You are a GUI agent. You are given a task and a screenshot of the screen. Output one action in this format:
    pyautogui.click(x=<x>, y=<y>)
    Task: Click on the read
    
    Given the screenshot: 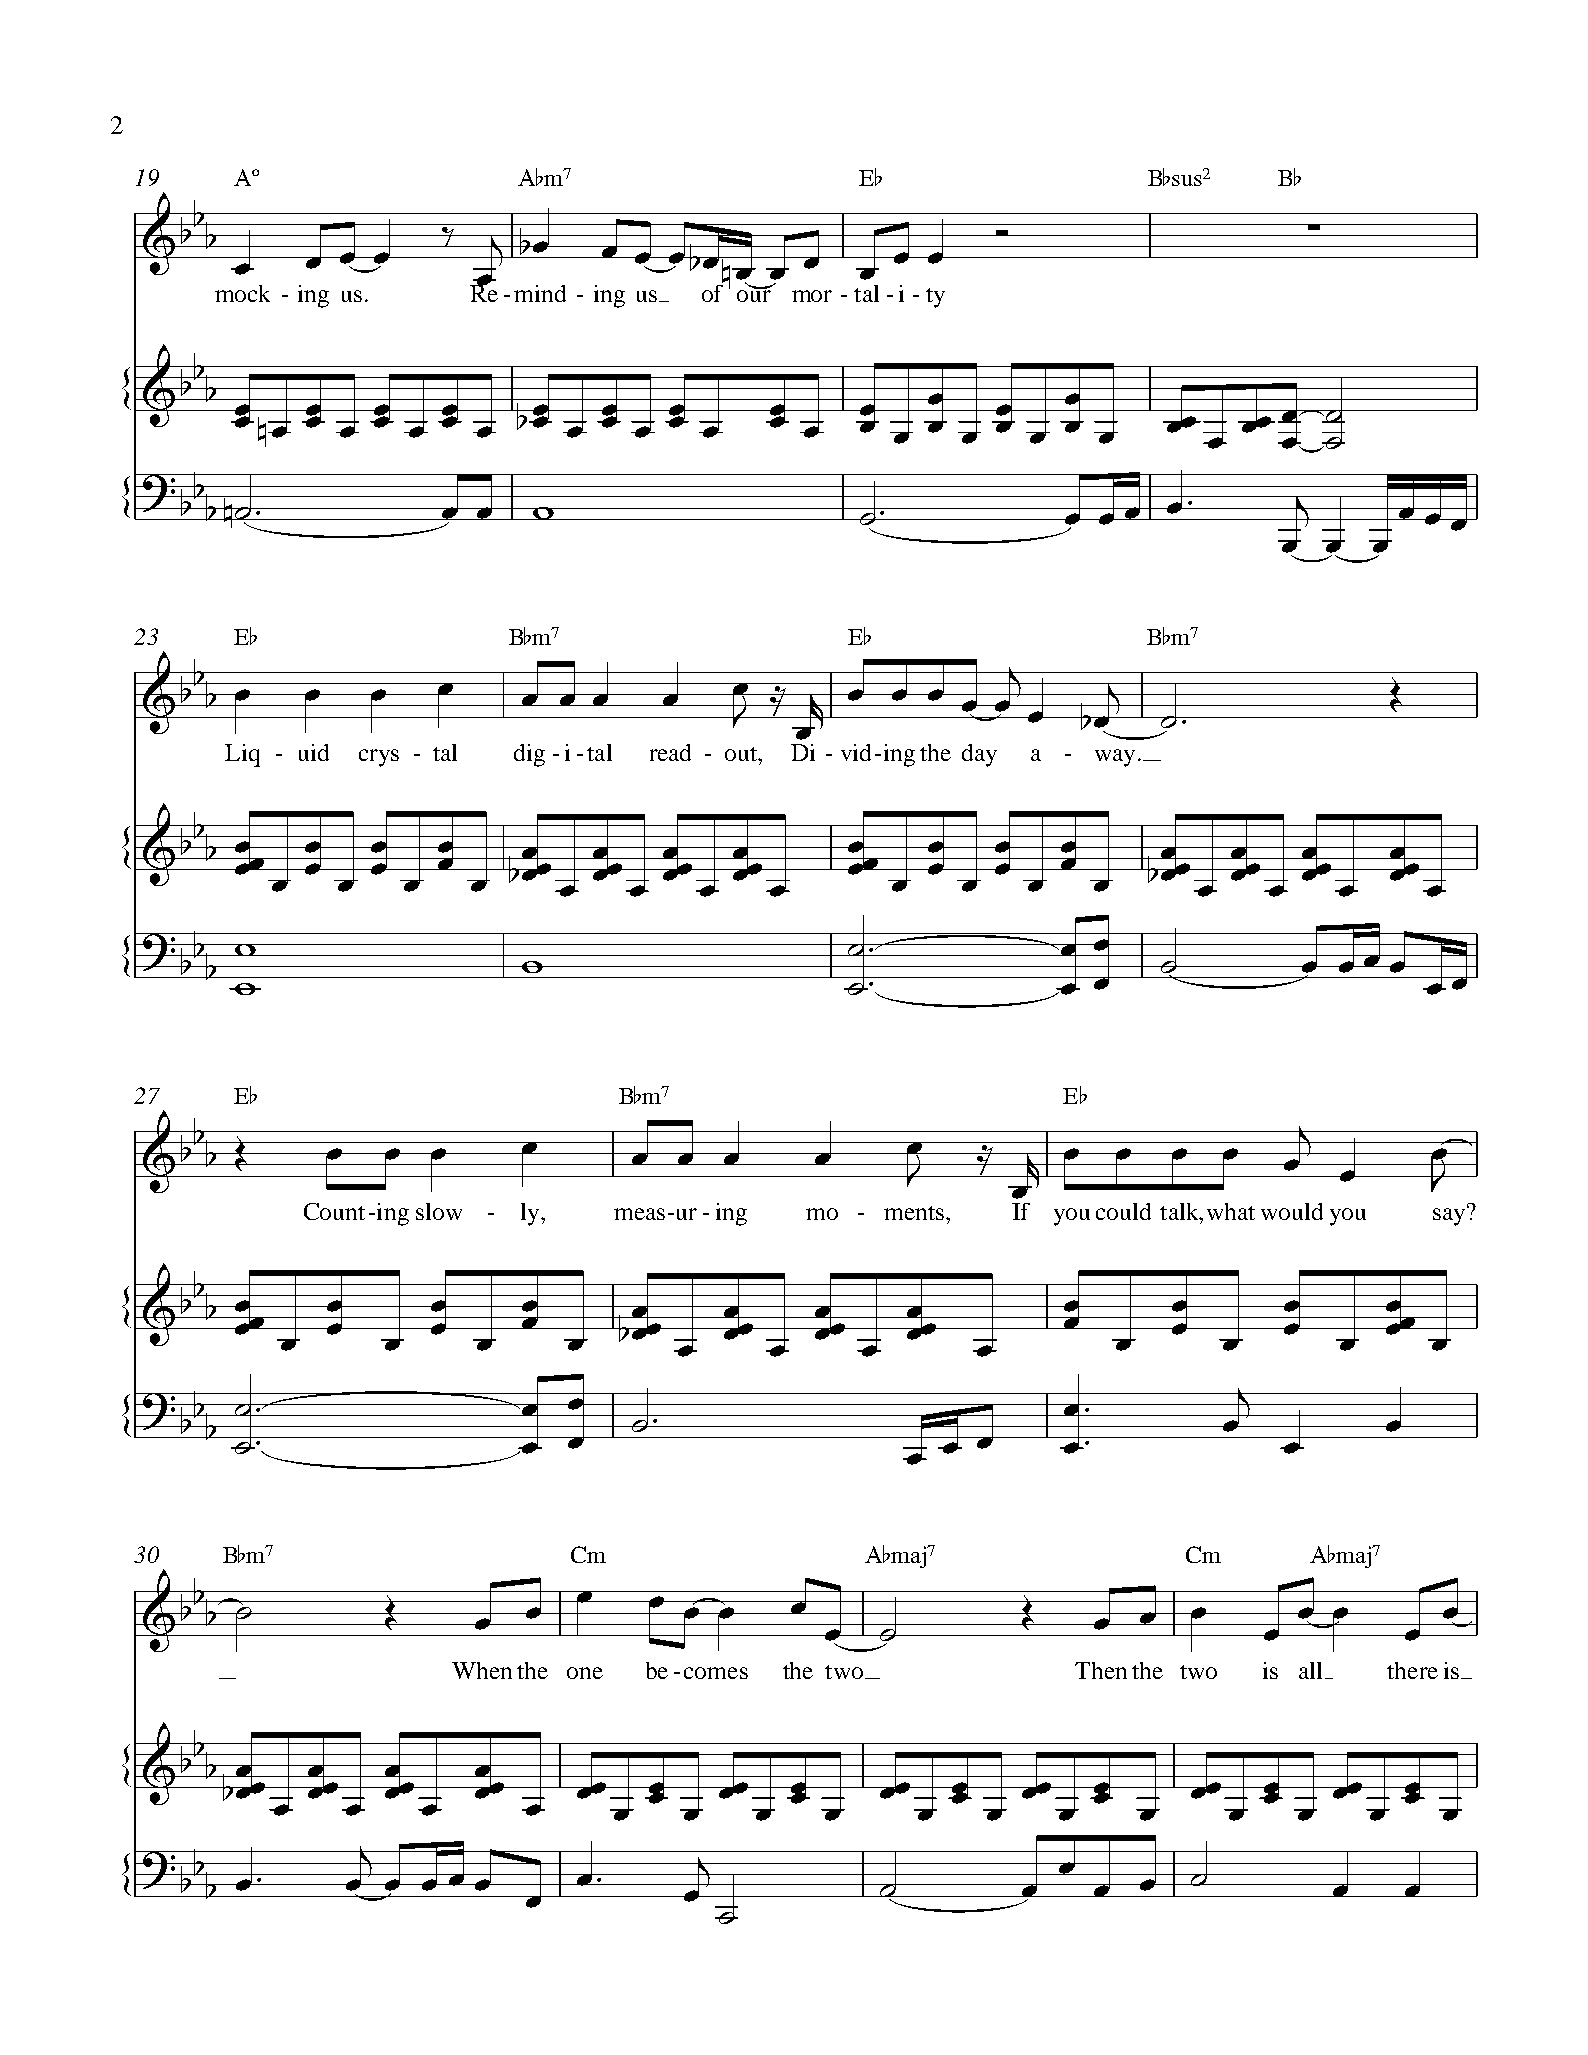 What is the action you would take?
    pyautogui.click(x=670, y=752)
